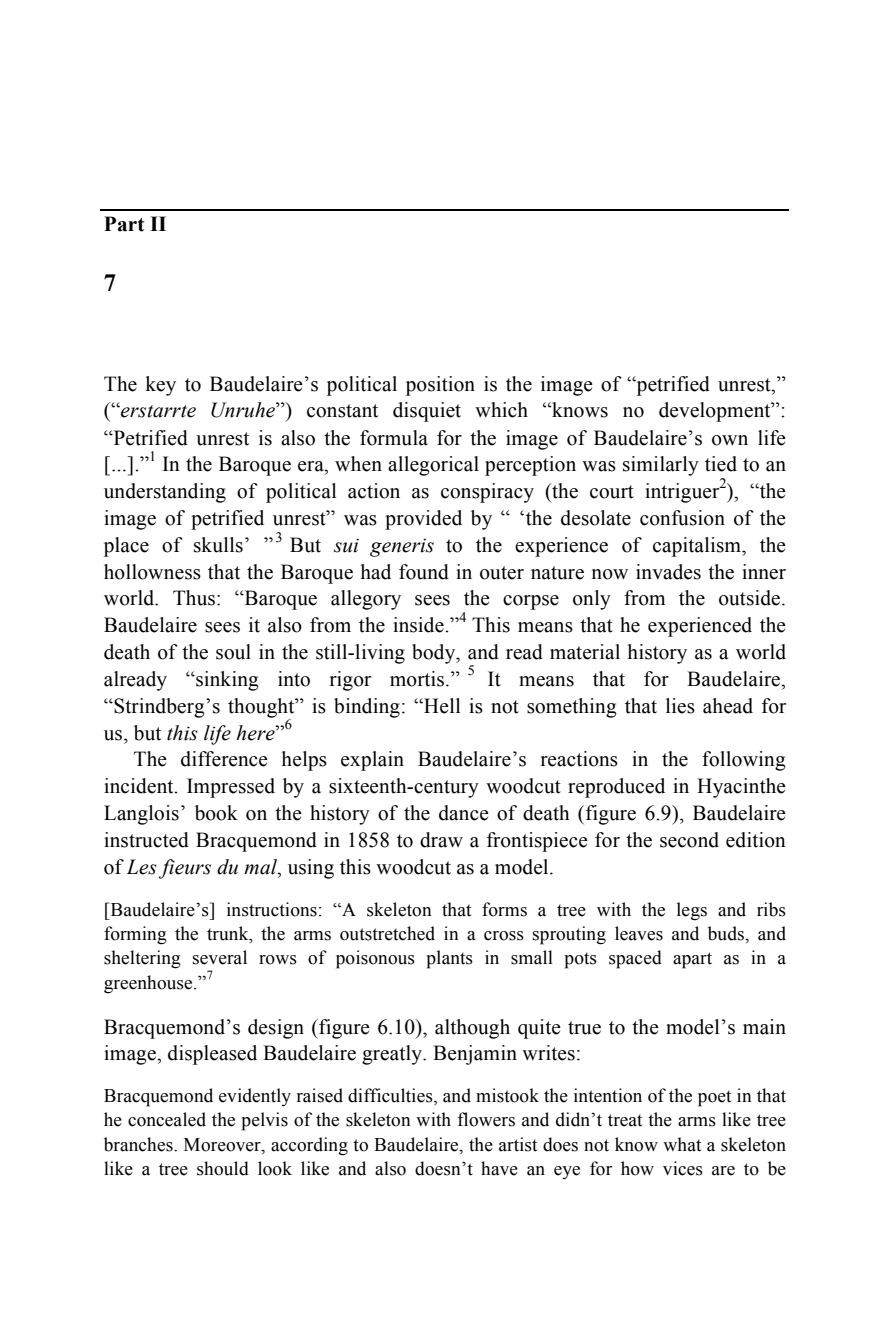 The width and height of the page is (890, 1334). I want to click on development, so click(716, 412).
